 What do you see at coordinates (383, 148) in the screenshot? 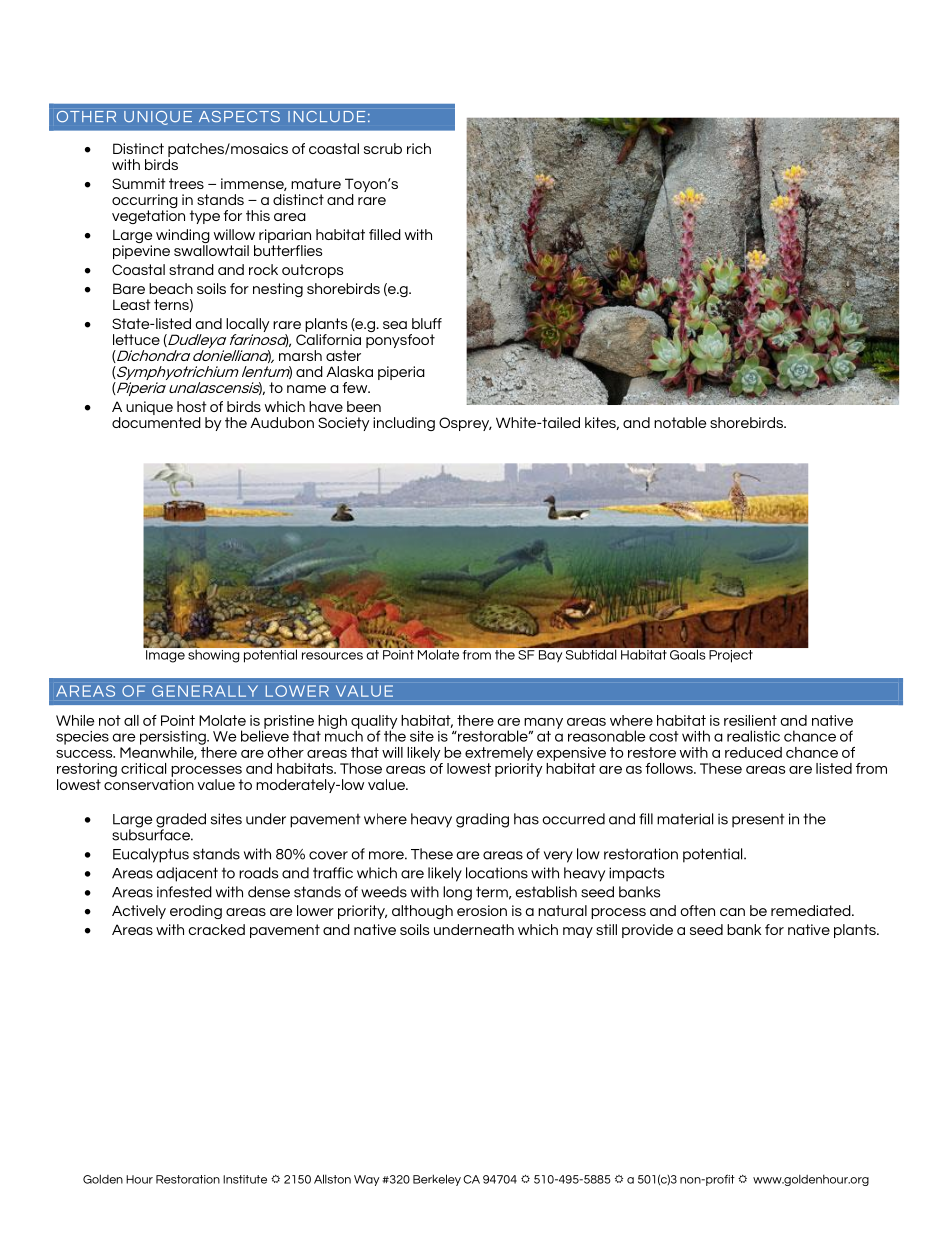
I see `scrub` at bounding box center [383, 148].
